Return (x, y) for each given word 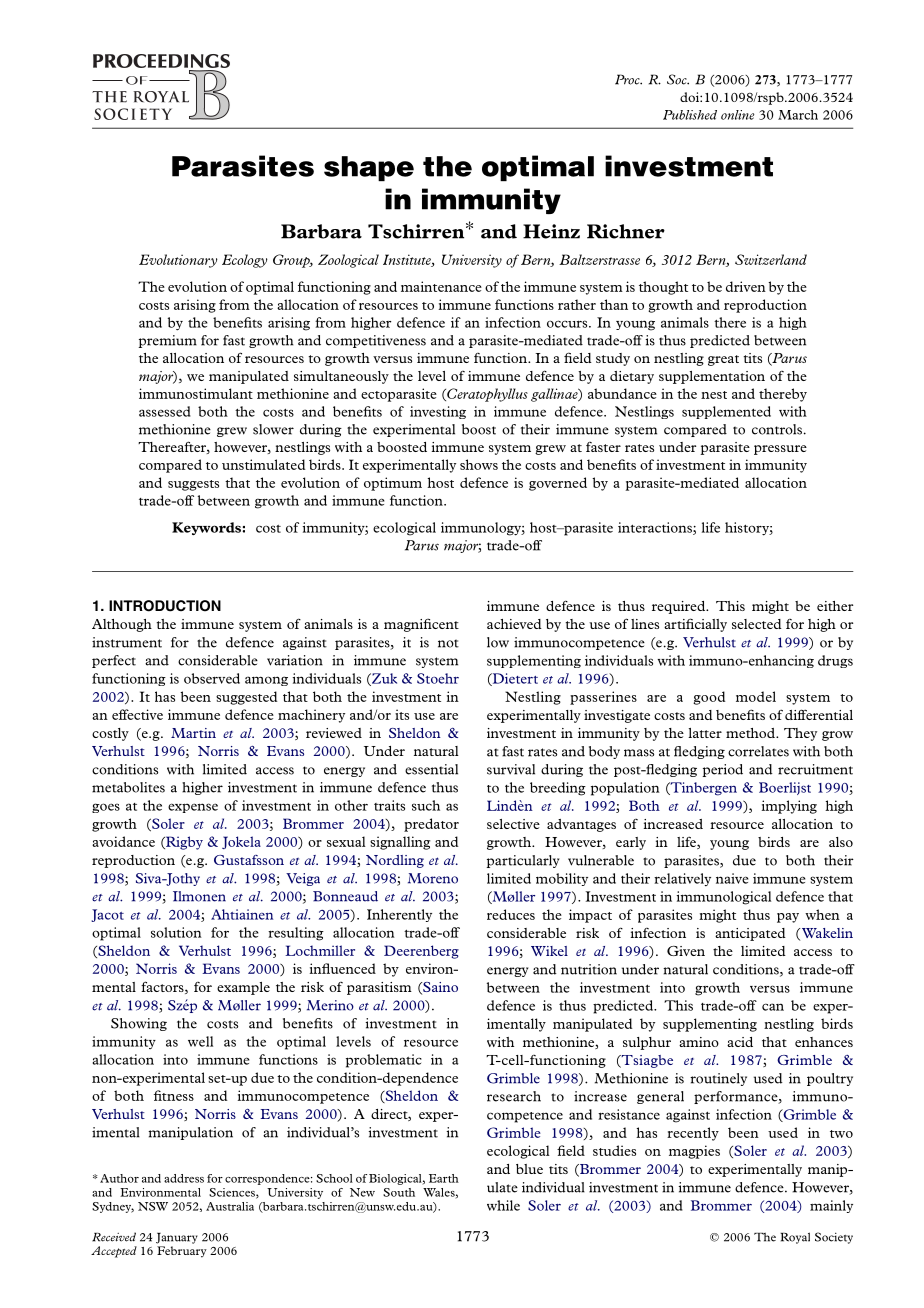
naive (732, 878)
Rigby (183, 843)
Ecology (245, 261)
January (177, 1238)
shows (479, 464)
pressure (780, 450)
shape (369, 168)
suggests (193, 485)
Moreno (433, 878)
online (737, 115)
